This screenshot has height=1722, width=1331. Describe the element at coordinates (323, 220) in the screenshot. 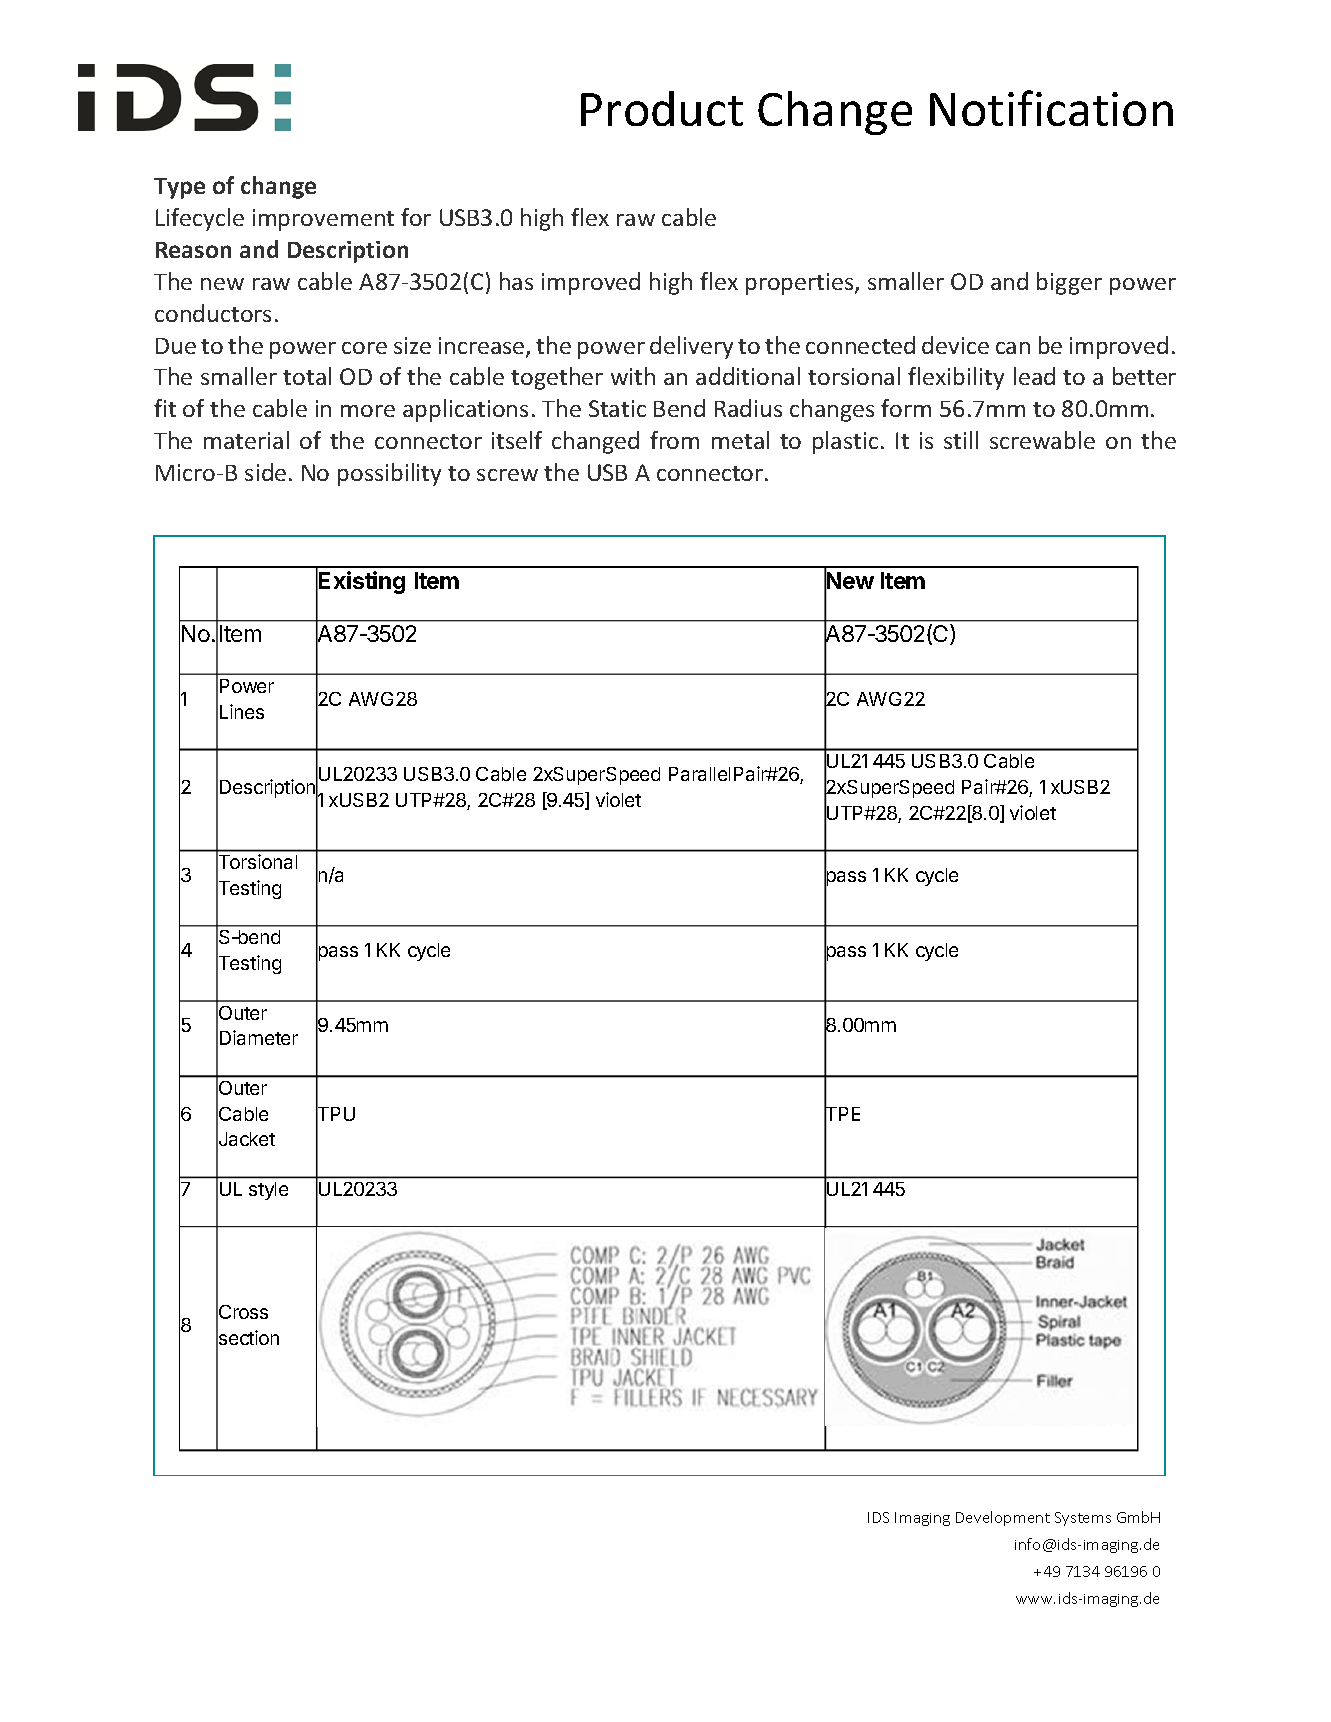

I see `improvement` at that location.
